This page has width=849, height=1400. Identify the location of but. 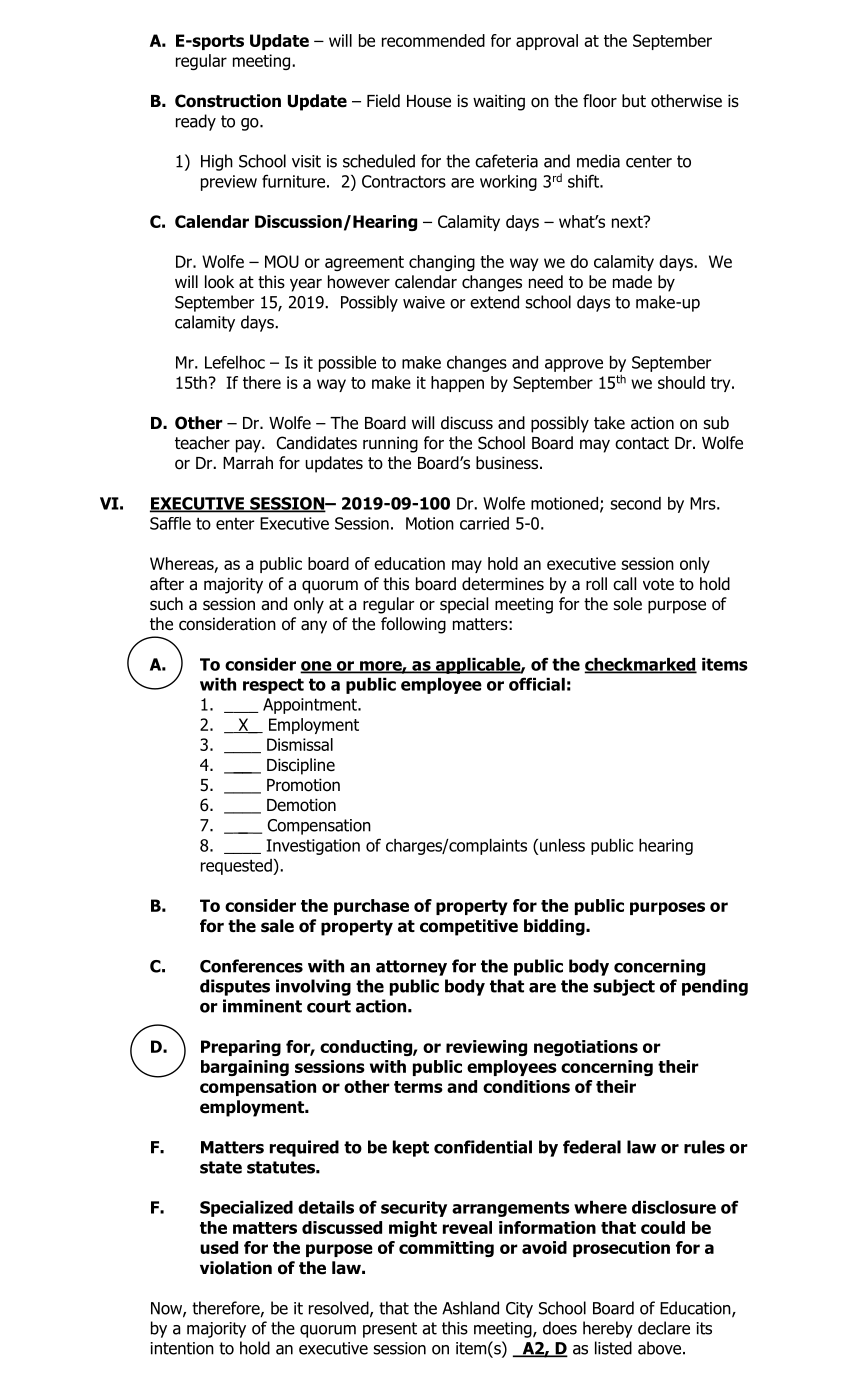
(634, 101).
